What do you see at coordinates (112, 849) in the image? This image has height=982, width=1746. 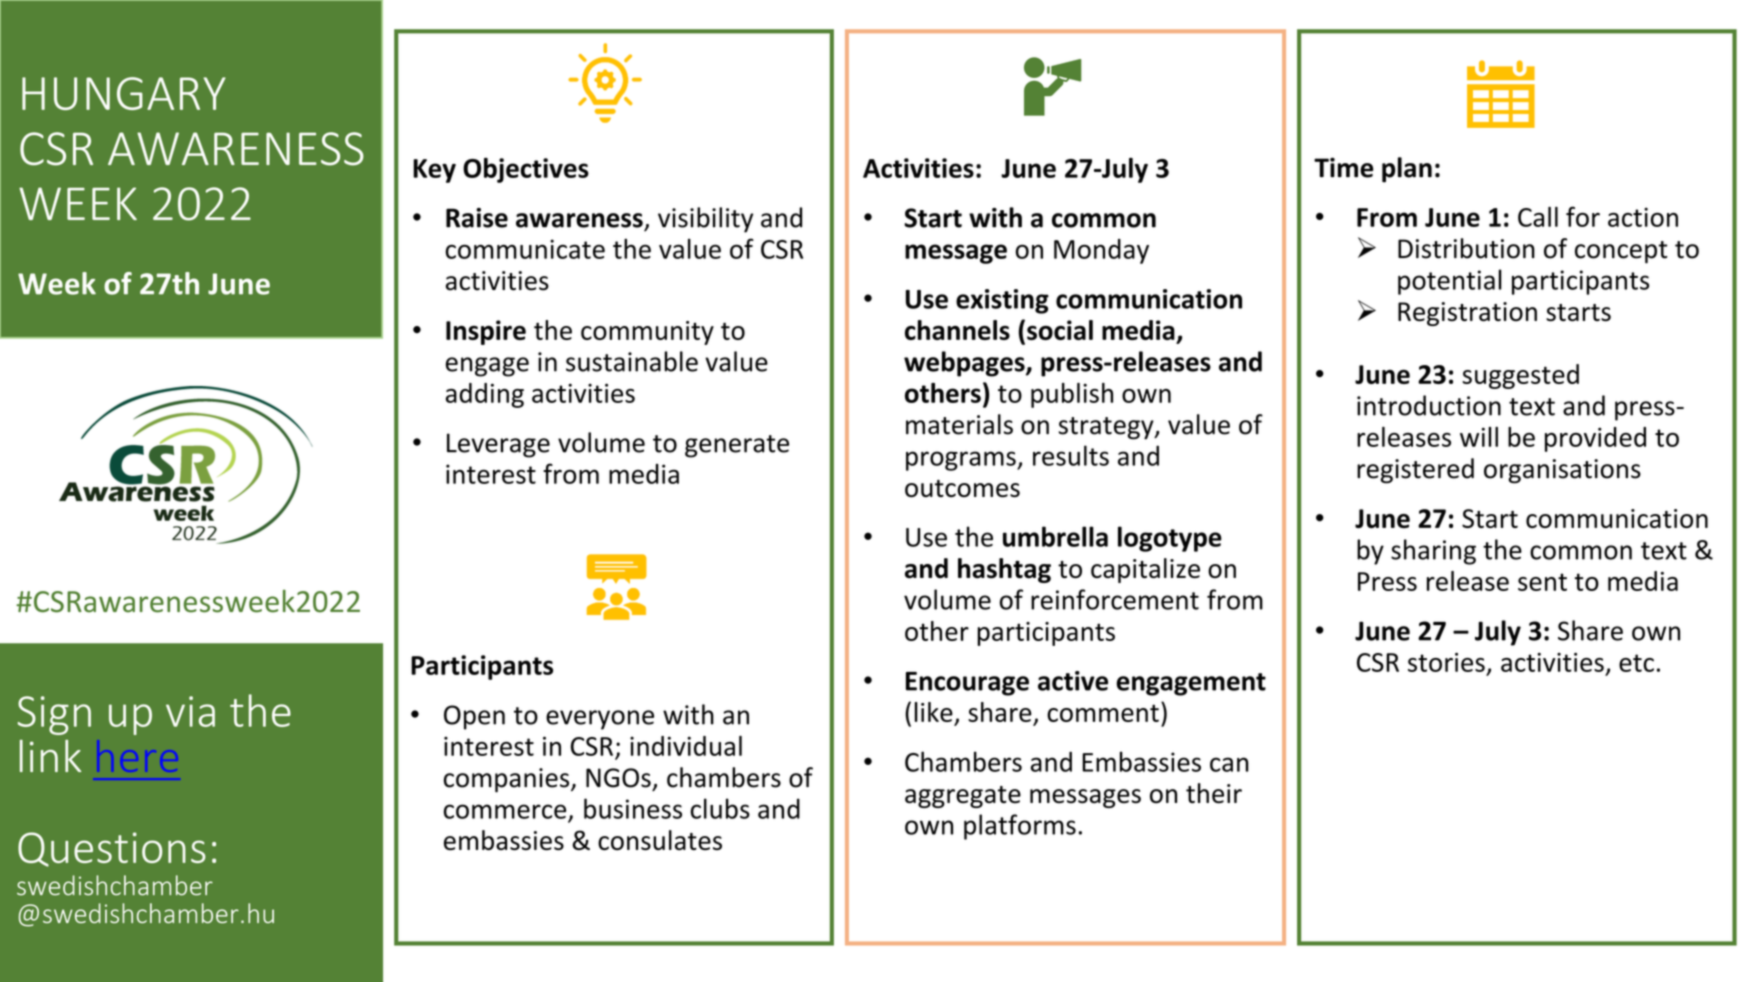 I see `Questions` at bounding box center [112, 849].
